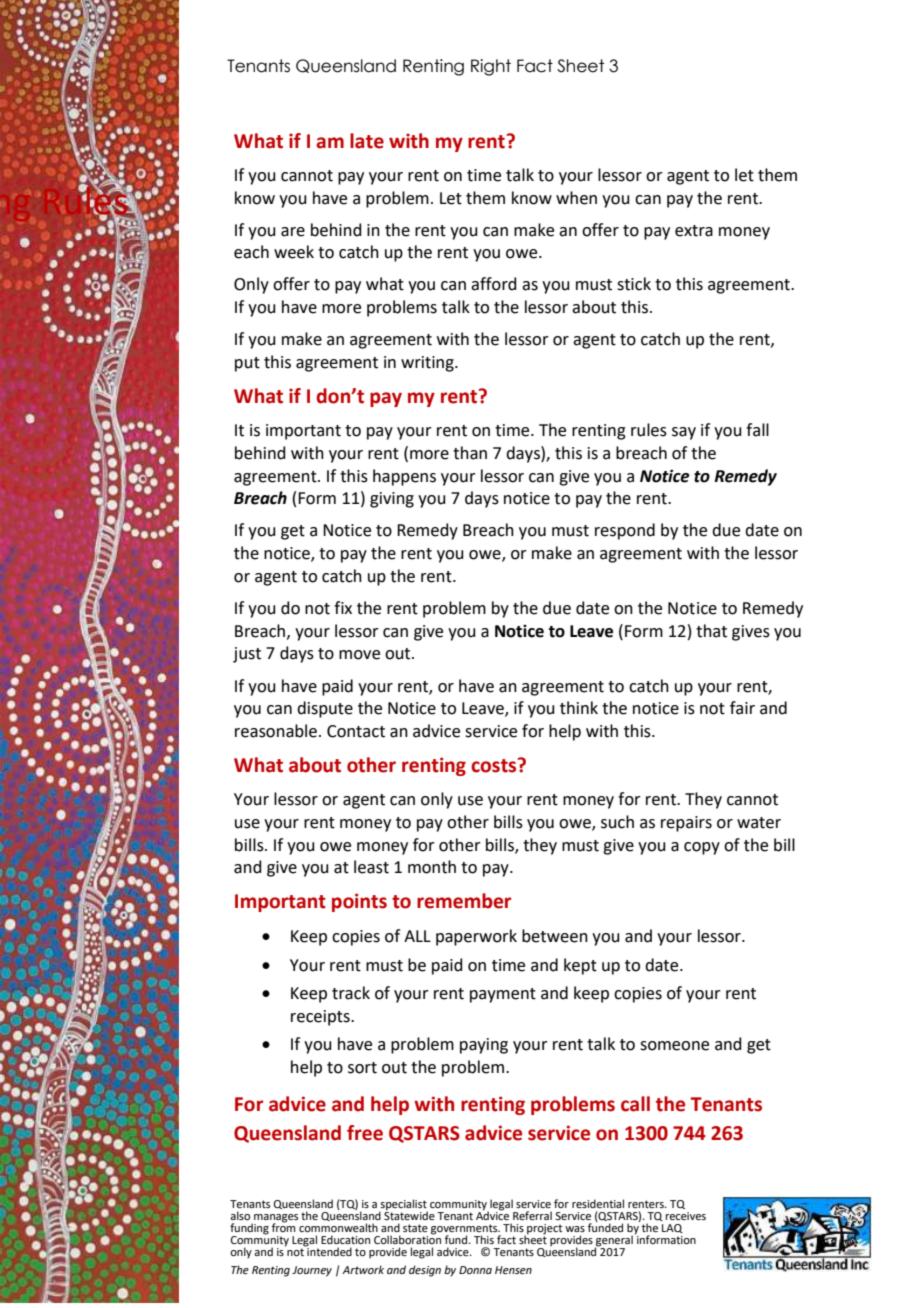  What do you see at coordinates (674, 1046) in the screenshot?
I see `someone` at bounding box center [674, 1046].
